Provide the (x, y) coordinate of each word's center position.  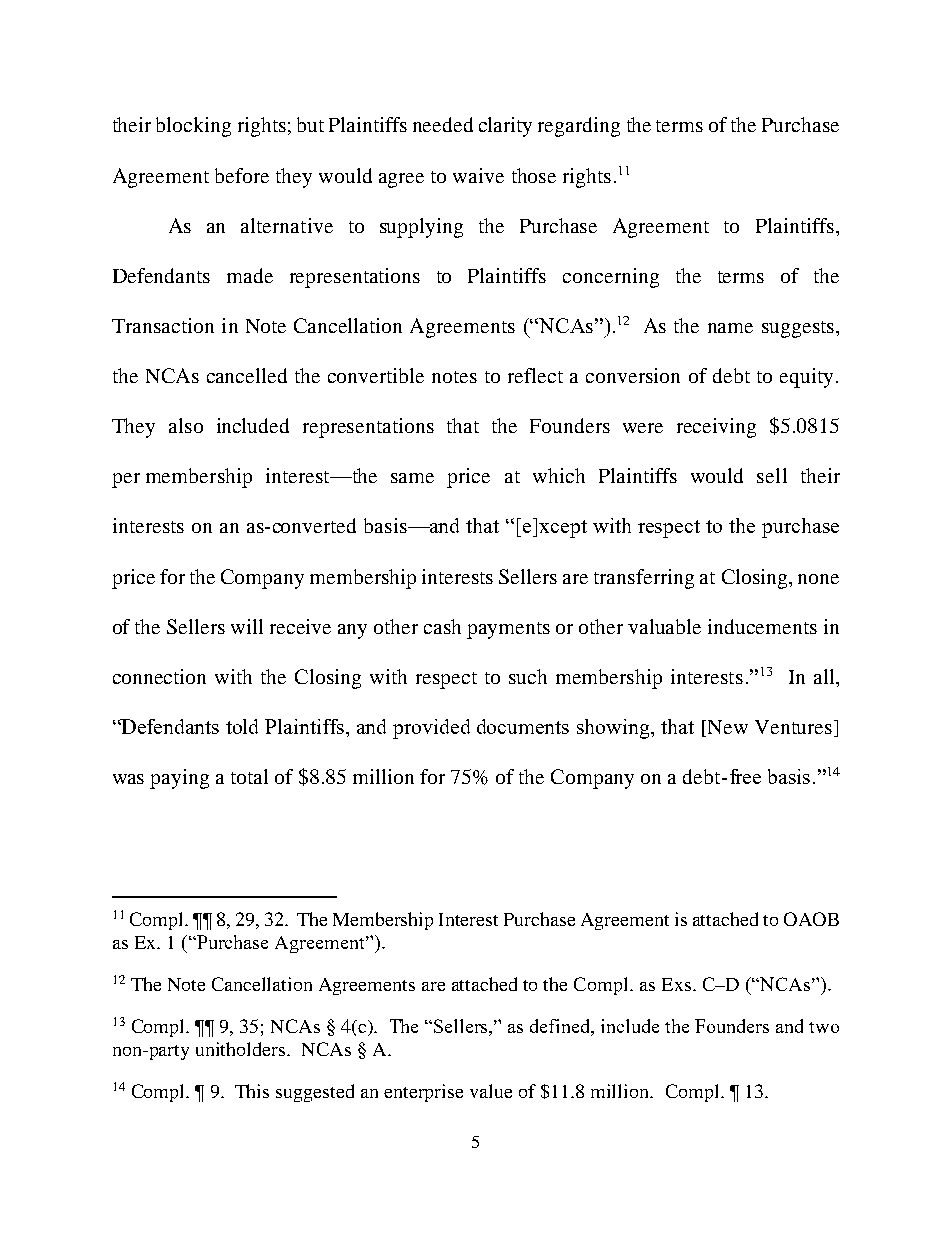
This (252, 1091)
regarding (579, 127)
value (491, 1091)
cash (442, 626)
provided (431, 729)
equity (806, 378)
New (726, 728)
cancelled (247, 375)
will (247, 626)
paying (179, 779)
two (824, 1027)
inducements (762, 626)
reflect (535, 375)
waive (478, 175)
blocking (193, 127)
